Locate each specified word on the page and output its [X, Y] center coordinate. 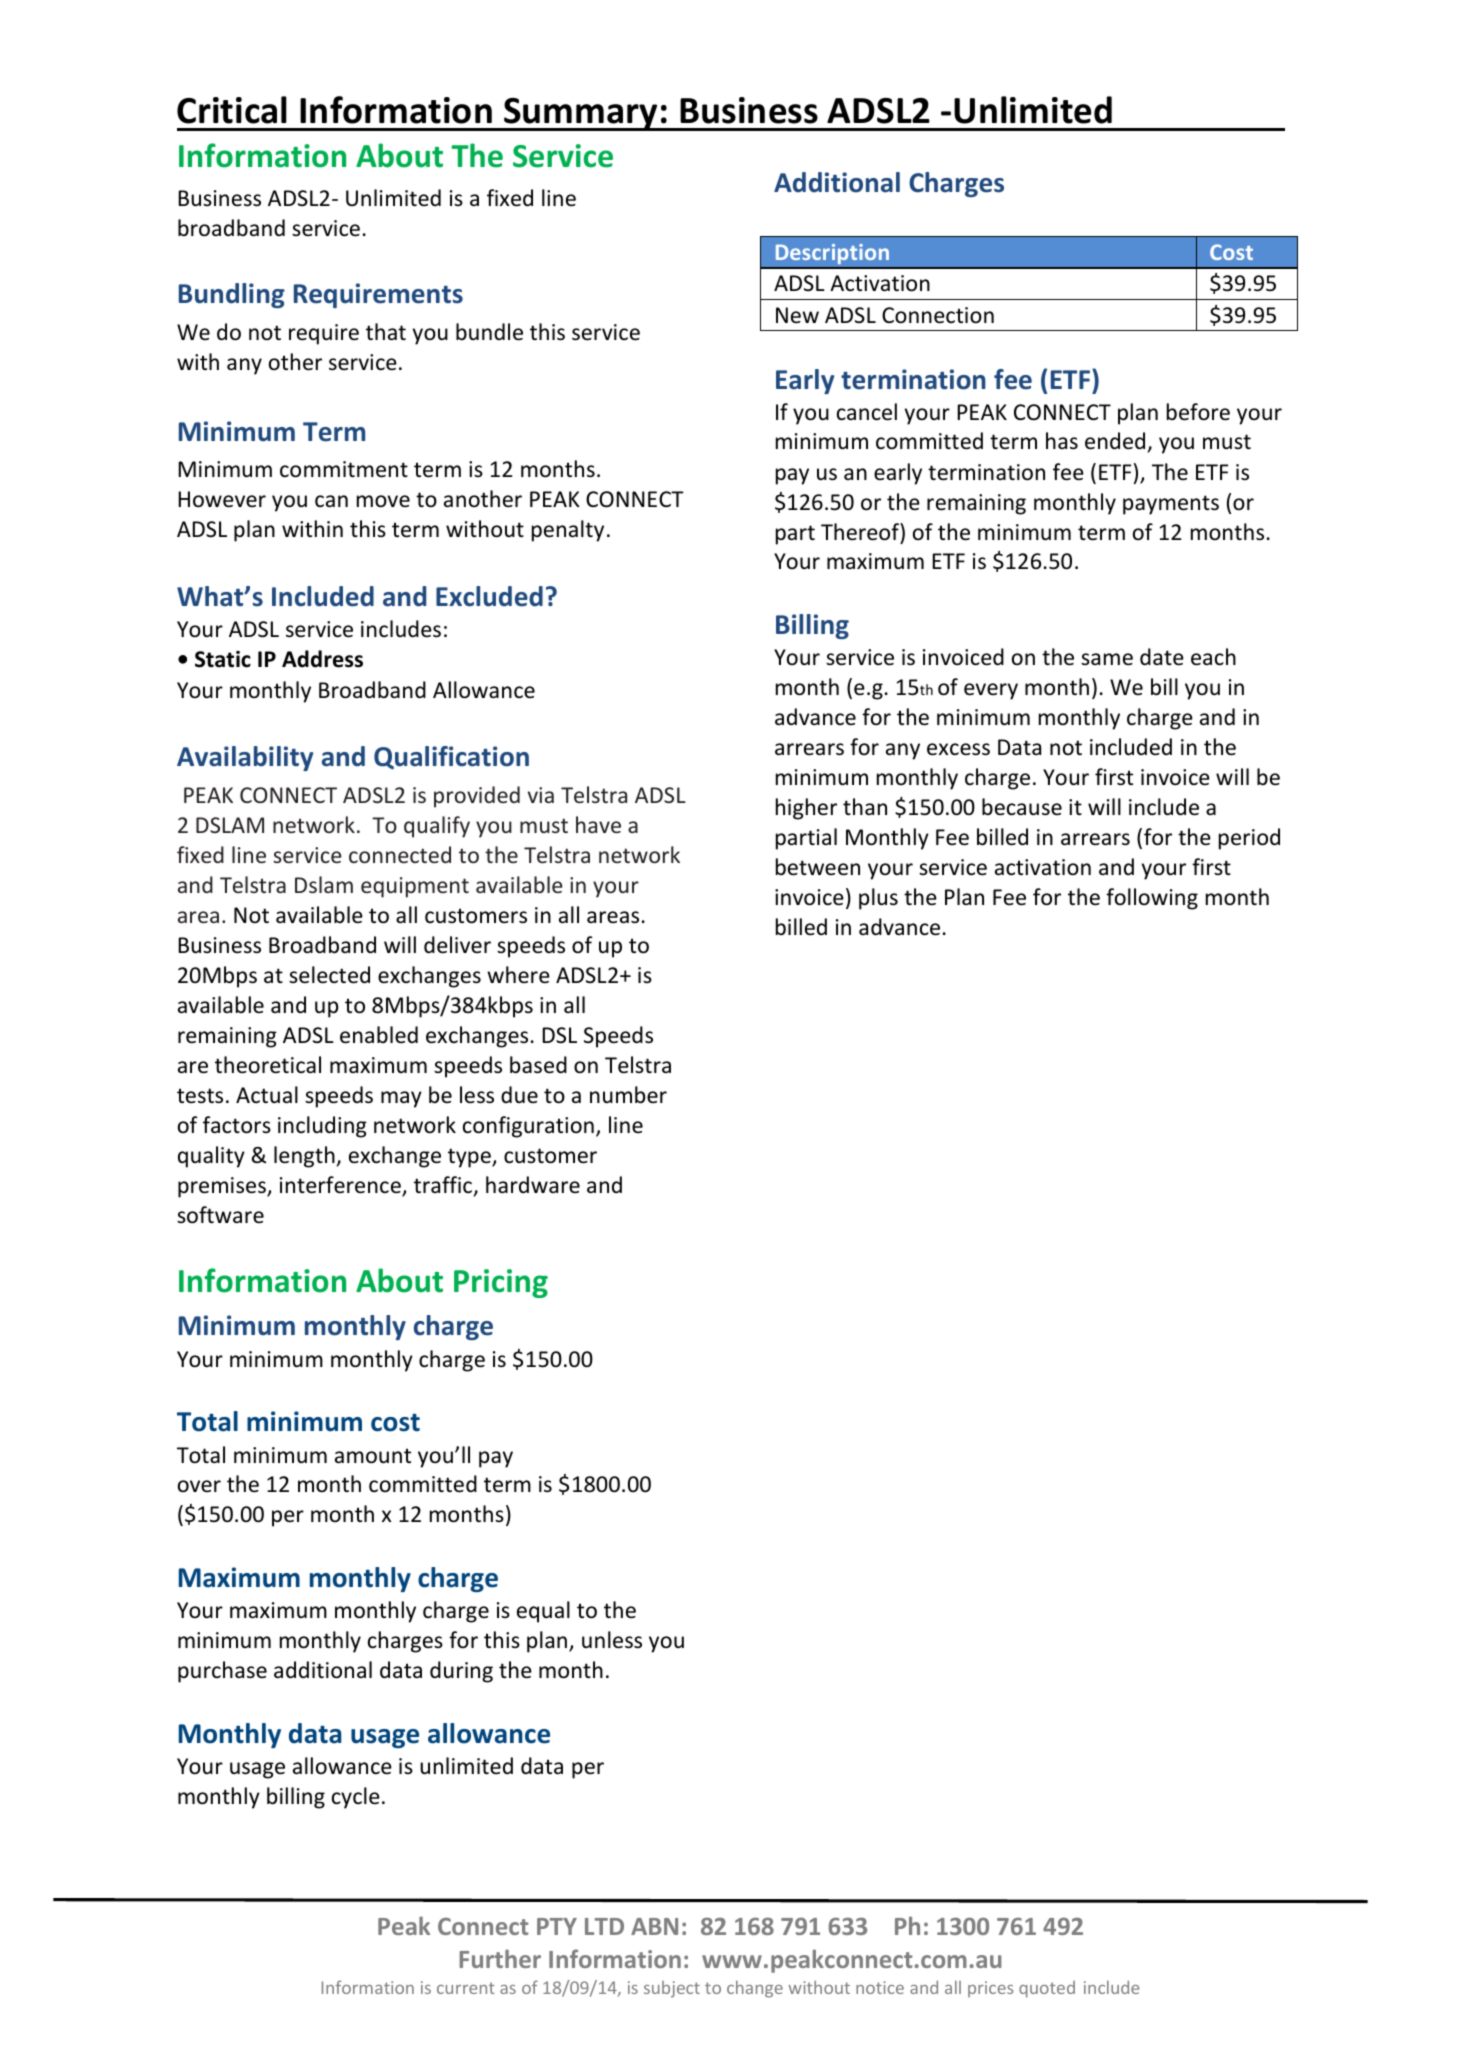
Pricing [501, 1283]
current [466, 1988]
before [1198, 412]
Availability [245, 758]
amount [373, 1456]
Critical [232, 110]
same [1107, 659]
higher [806, 809]
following [1152, 899]
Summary [581, 114]
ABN [654, 1926]
